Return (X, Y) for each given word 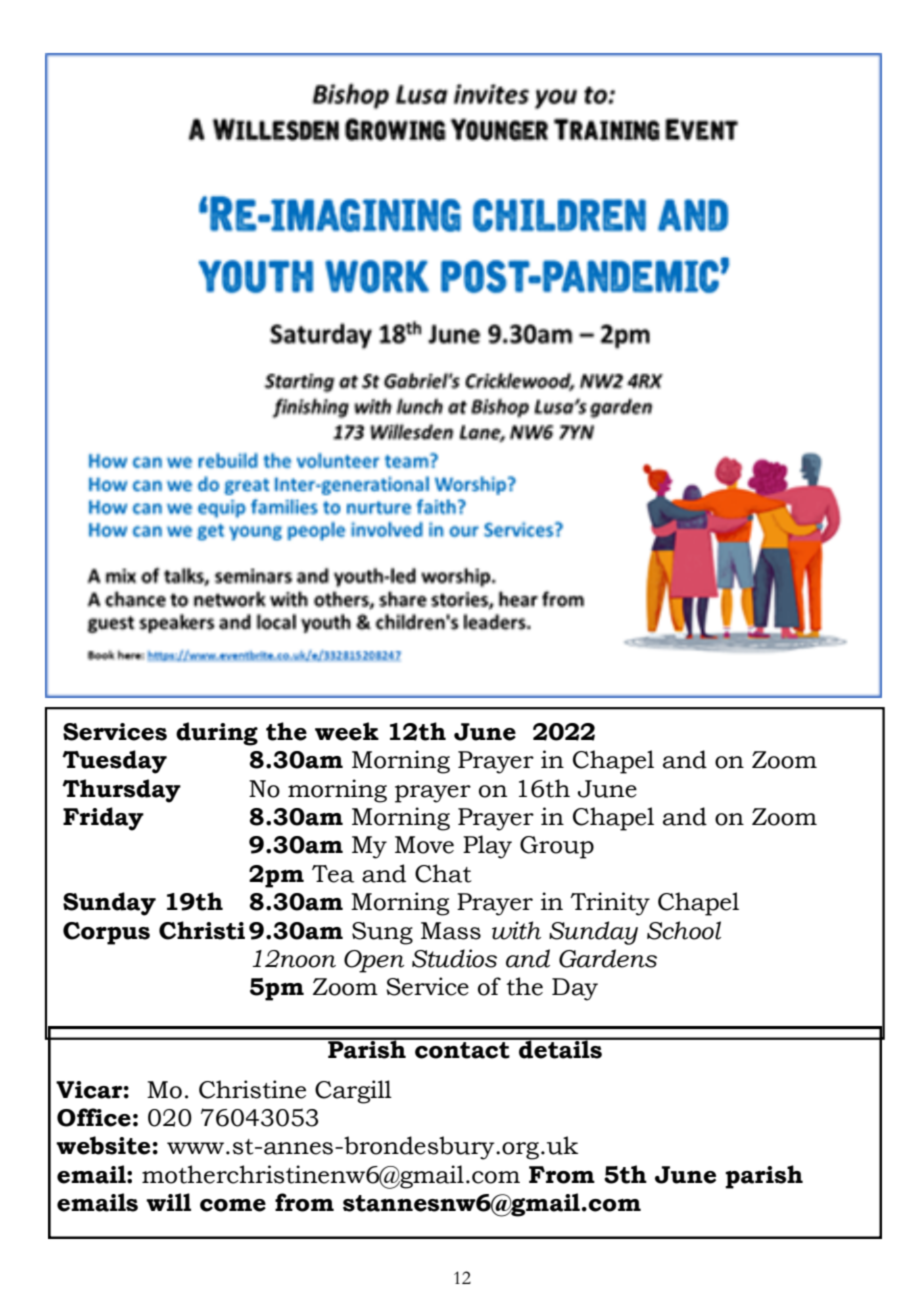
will (168, 1202)
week (347, 731)
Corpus (106, 933)
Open (374, 961)
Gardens (608, 958)
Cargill (353, 1092)
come (233, 1205)
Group (557, 847)
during (217, 734)
